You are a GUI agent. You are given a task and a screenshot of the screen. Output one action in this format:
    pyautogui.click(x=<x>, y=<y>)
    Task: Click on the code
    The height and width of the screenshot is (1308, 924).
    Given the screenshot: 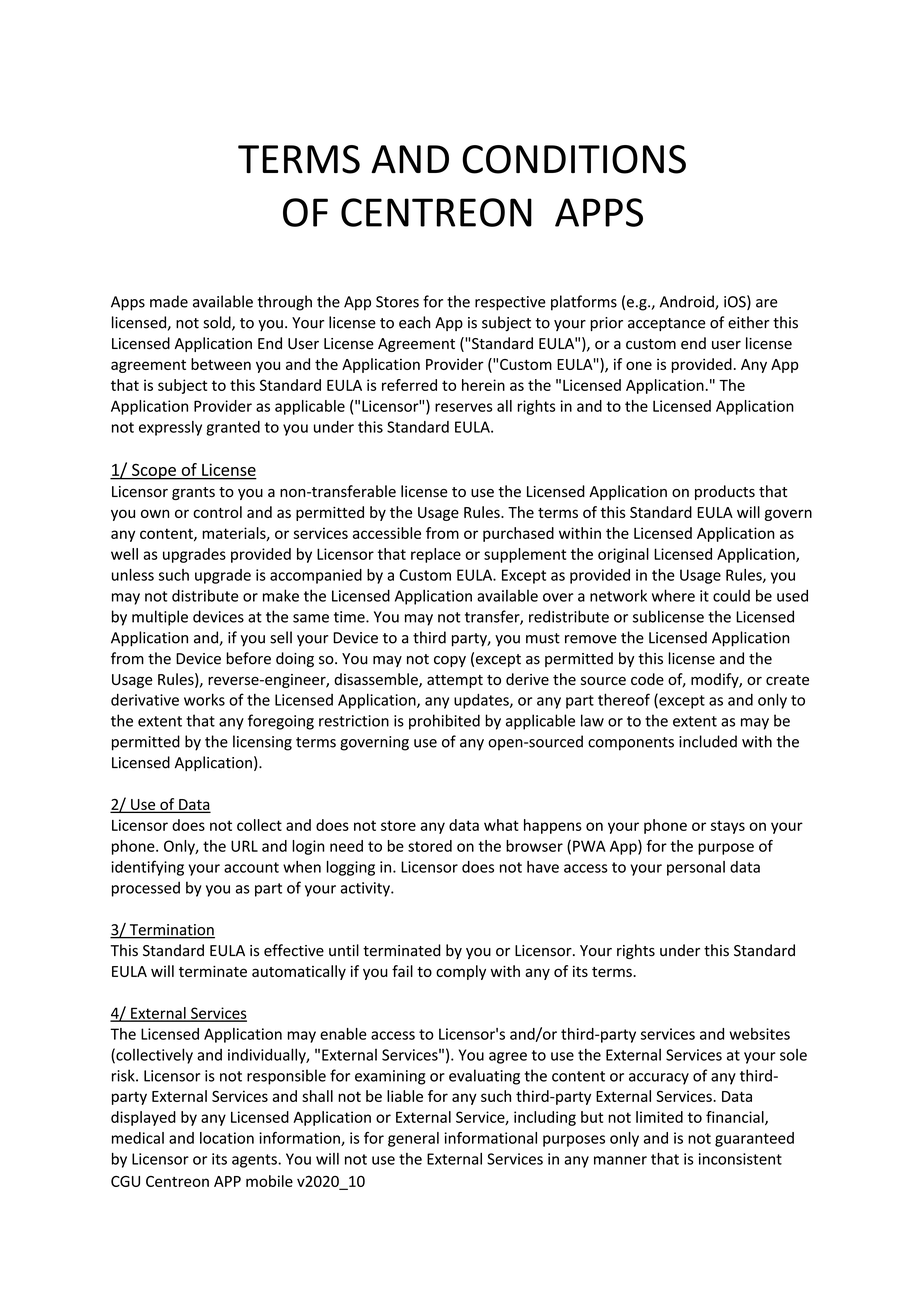 What is the action you would take?
    pyautogui.click(x=647, y=679)
